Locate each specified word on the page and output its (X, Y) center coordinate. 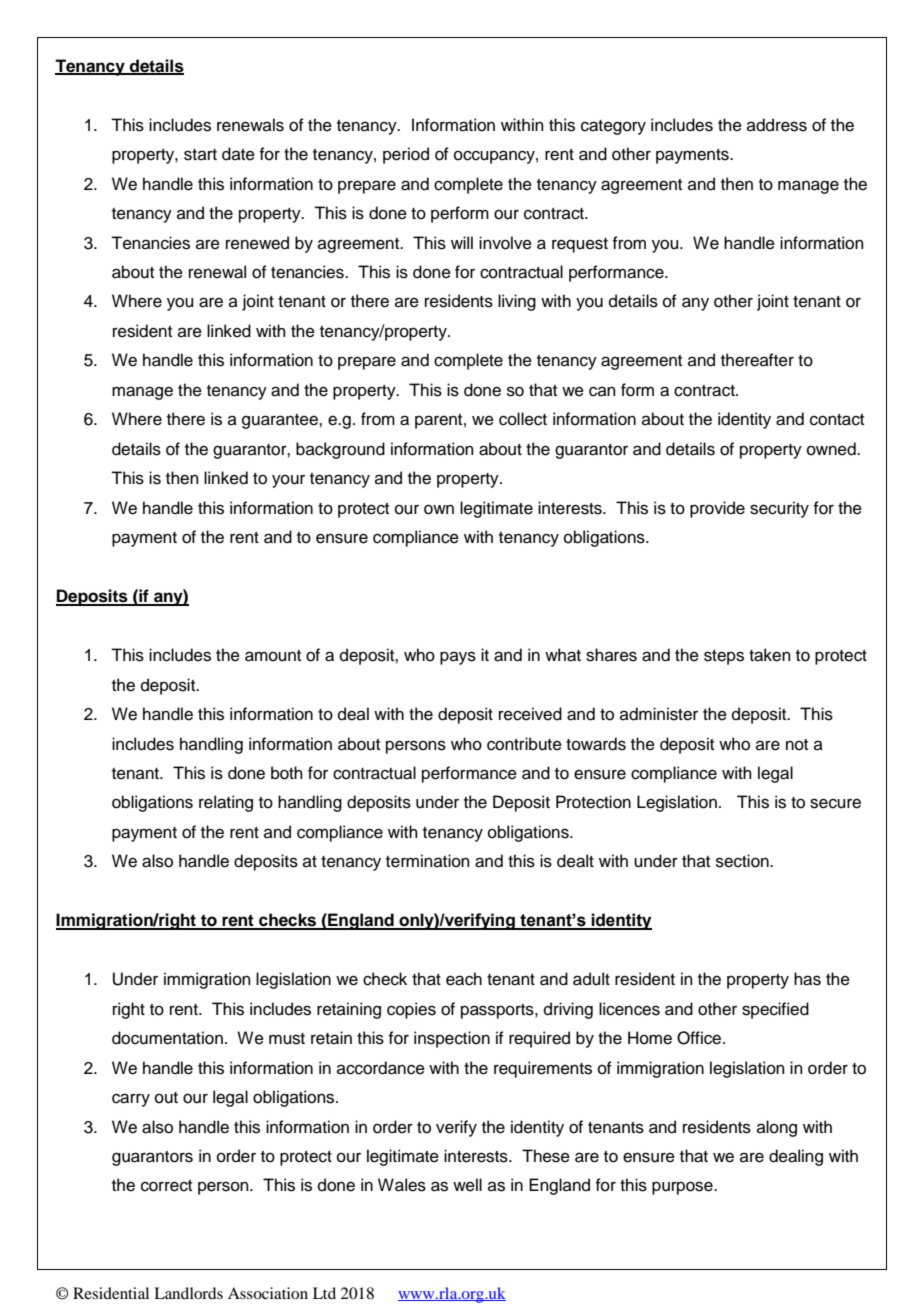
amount (273, 656)
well (467, 1185)
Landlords (188, 1293)
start (200, 155)
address (777, 125)
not (797, 745)
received (530, 714)
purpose (683, 1188)
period (406, 155)
